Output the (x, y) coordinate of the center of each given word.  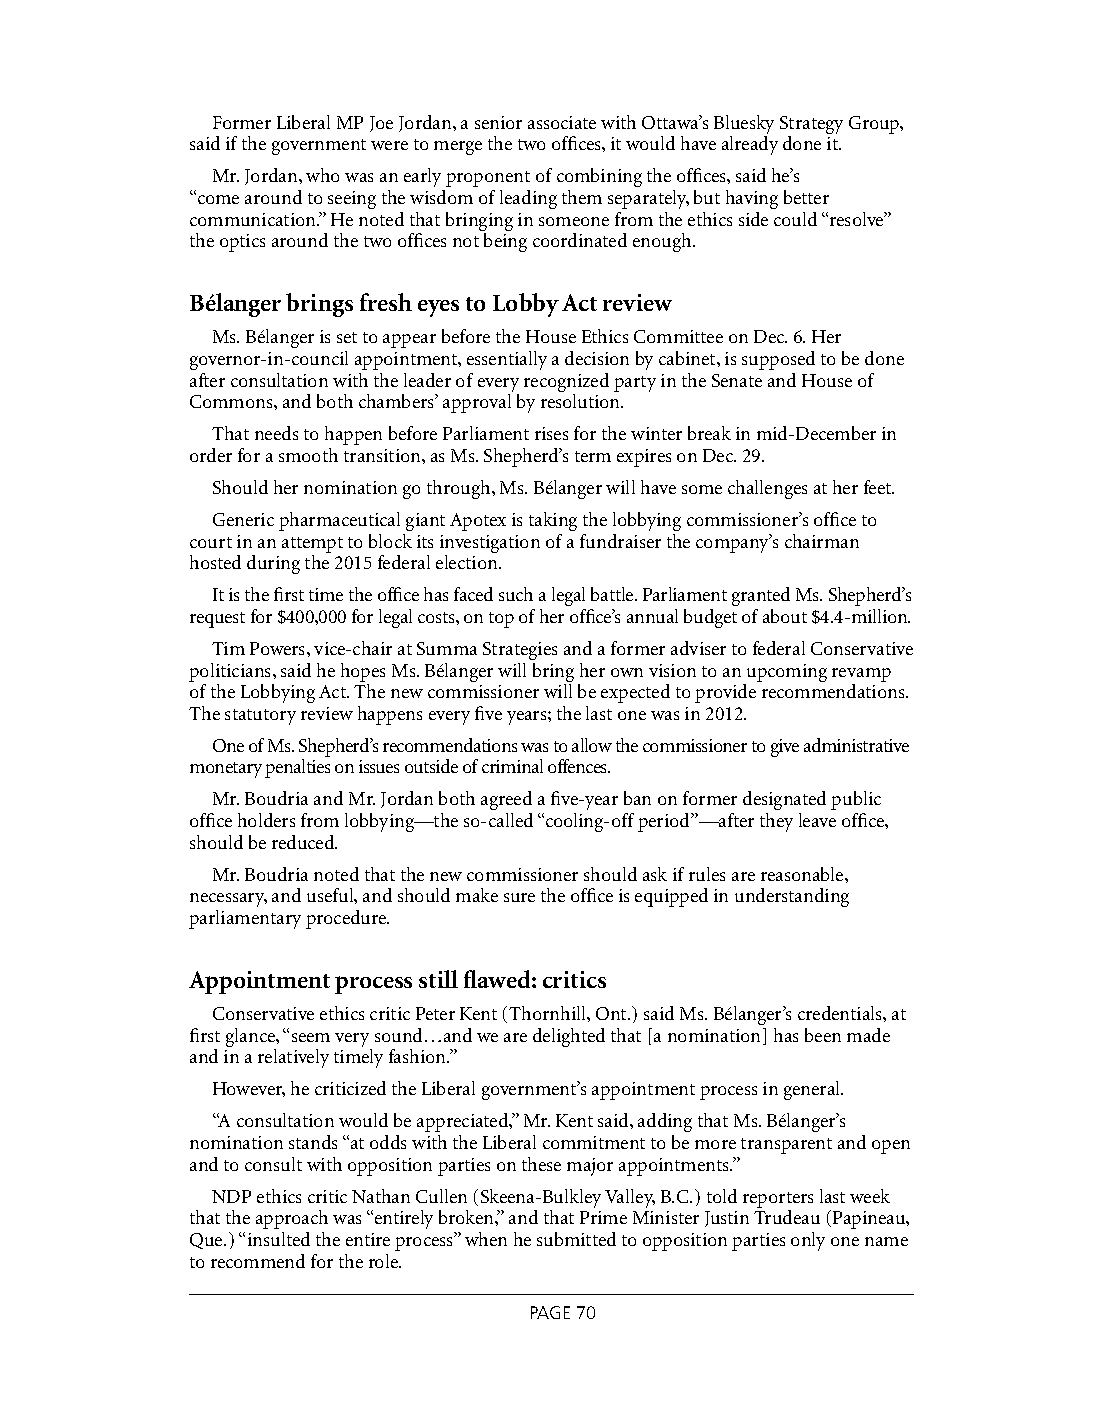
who (322, 175)
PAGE (550, 1312)
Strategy (811, 125)
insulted (279, 1239)
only (808, 1241)
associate (562, 122)
